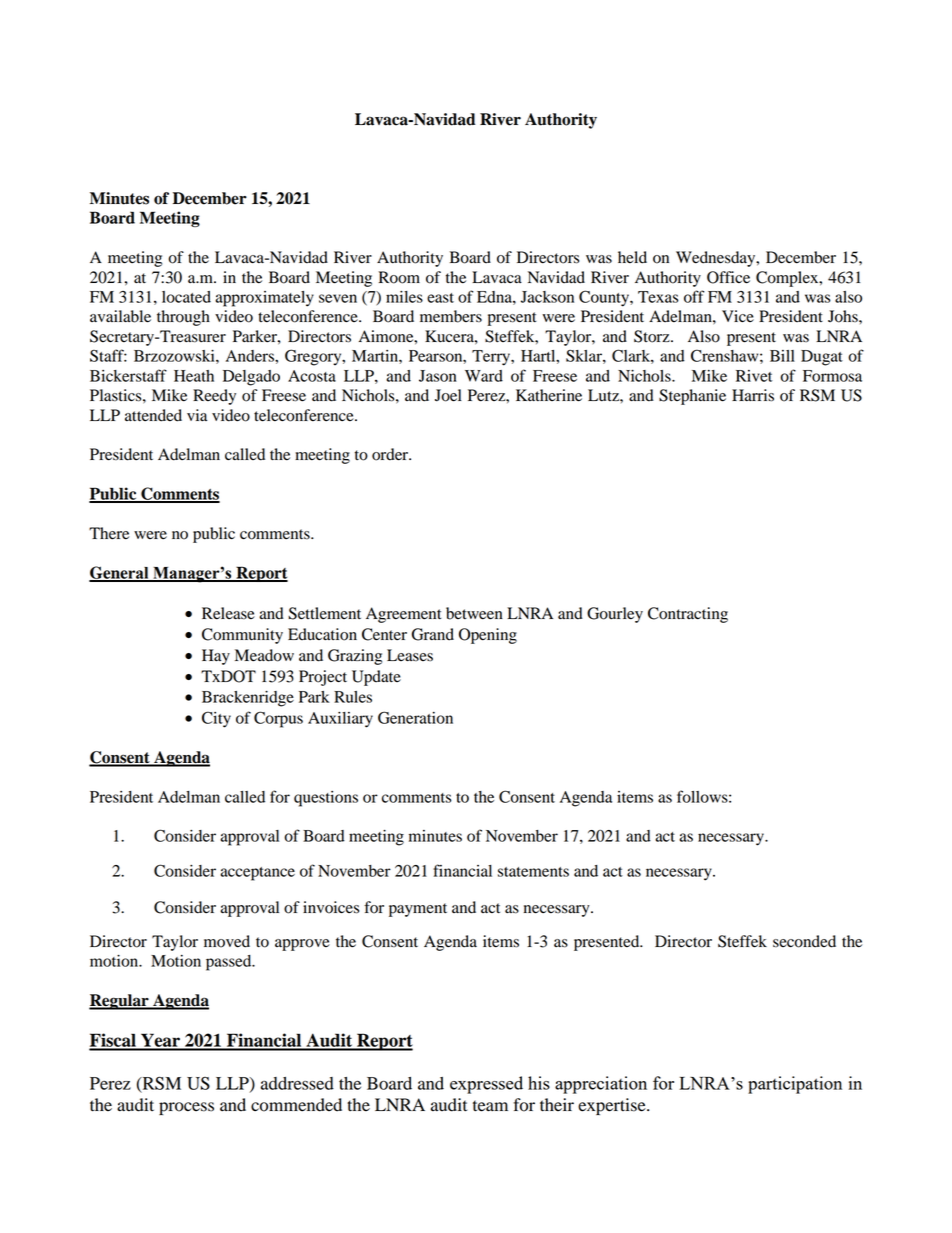 This document has width=952, height=1233. What do you see at coordinates (186, 1108) in the document?
I see `process` at bounding box center [186, 1108].
